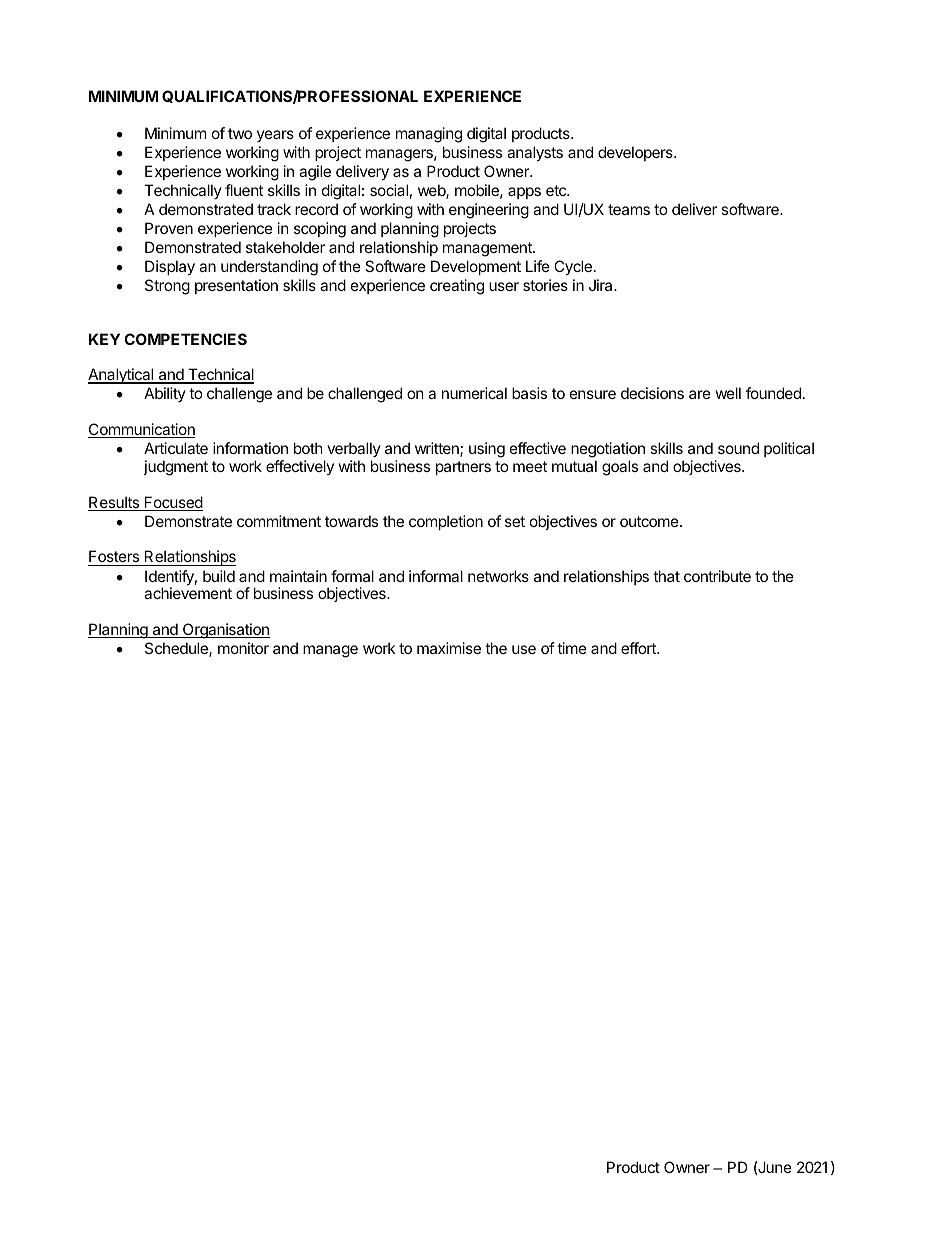  Describe the element at coordinates (275, 136) in the page. I see `years` at that location.
